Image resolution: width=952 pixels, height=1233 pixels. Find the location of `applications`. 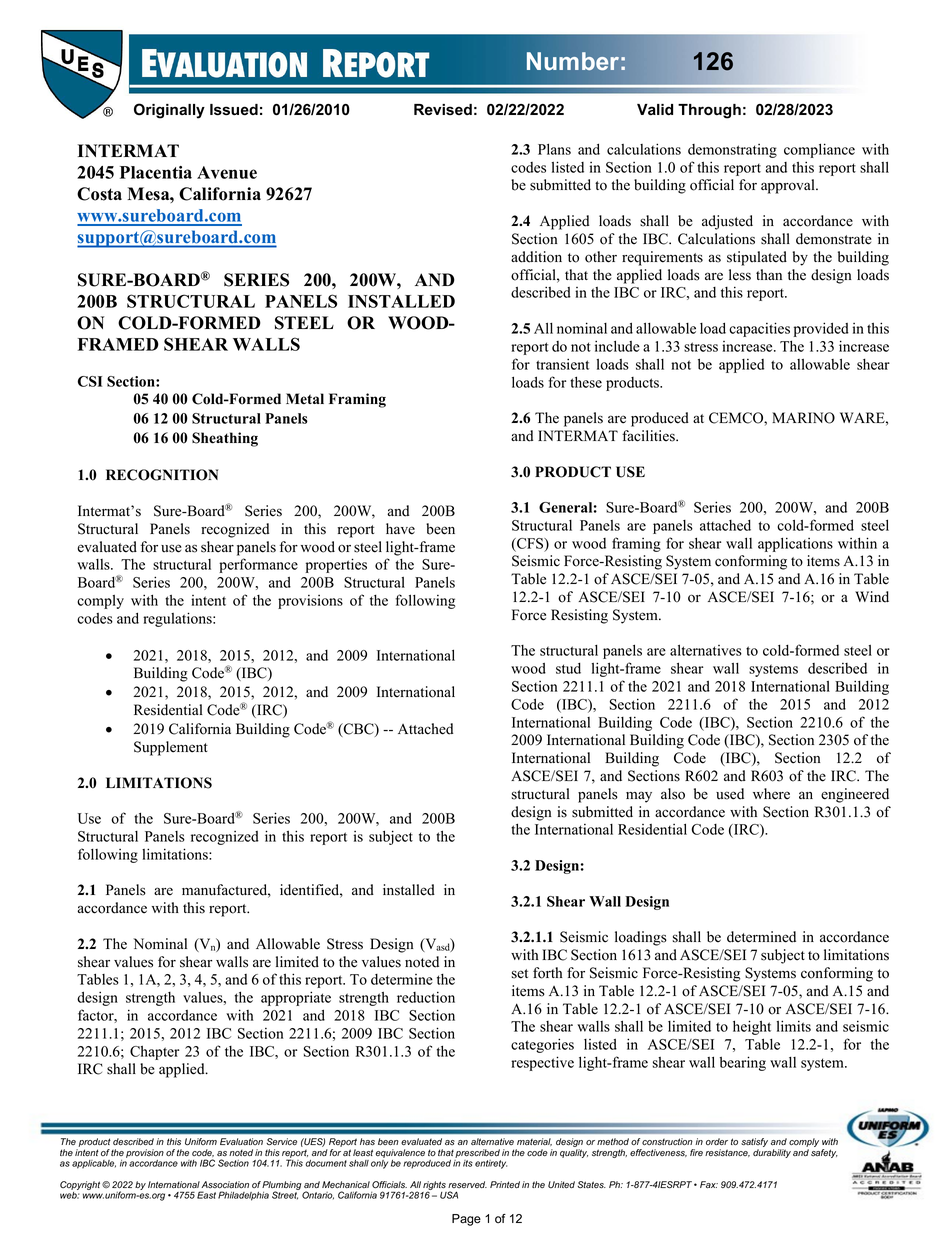

applications is located at coordinates (795, 544).
